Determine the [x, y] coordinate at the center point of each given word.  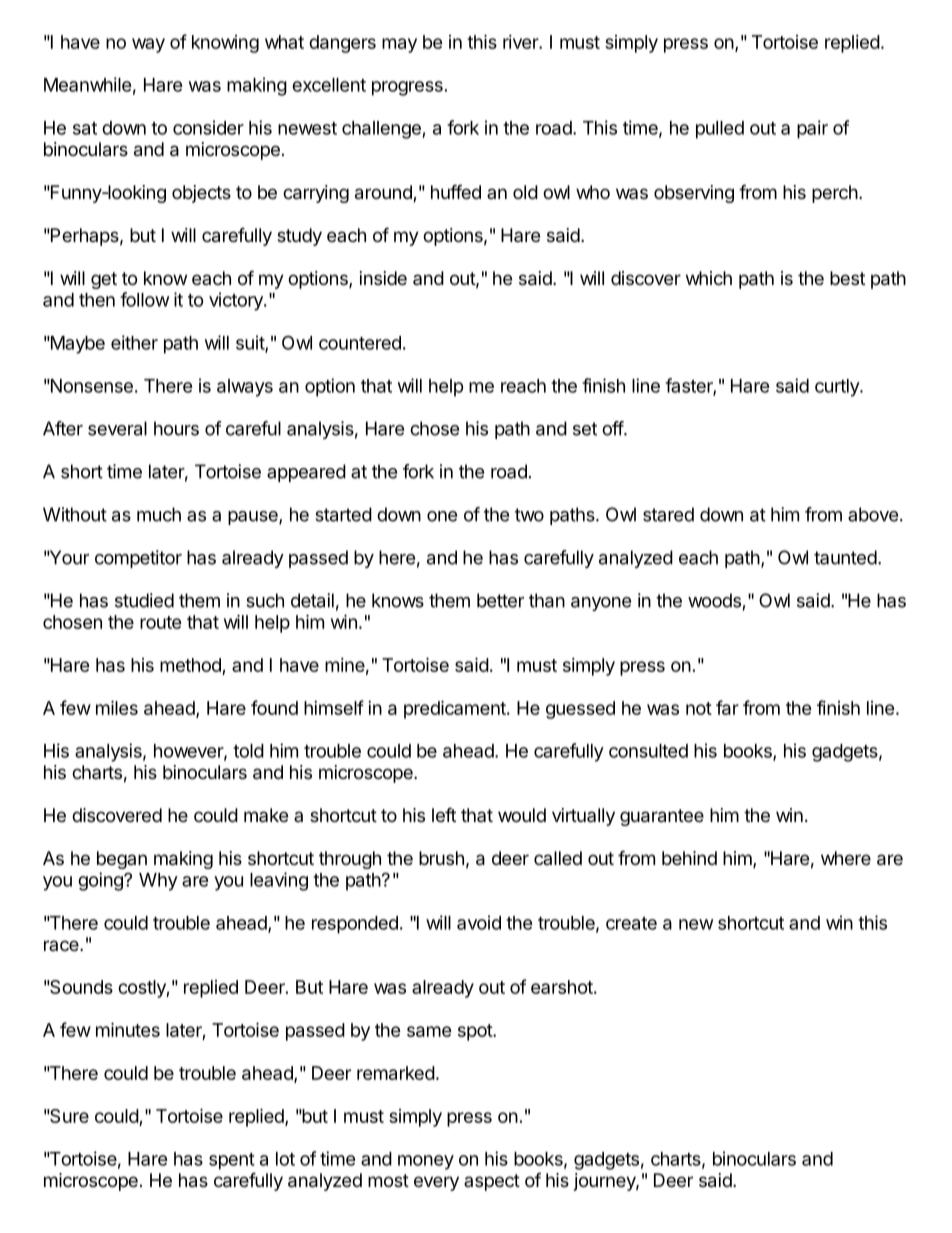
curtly [838, 388]
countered [360, 343]
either [134, 342]
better [500, 600]
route [161, 622]
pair [812, 129]
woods [714, 600]
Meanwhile [88, 84]
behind [689, 858]
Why [158, 882]
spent [232, 1161]
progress [407, 88]
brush [441, 858]
